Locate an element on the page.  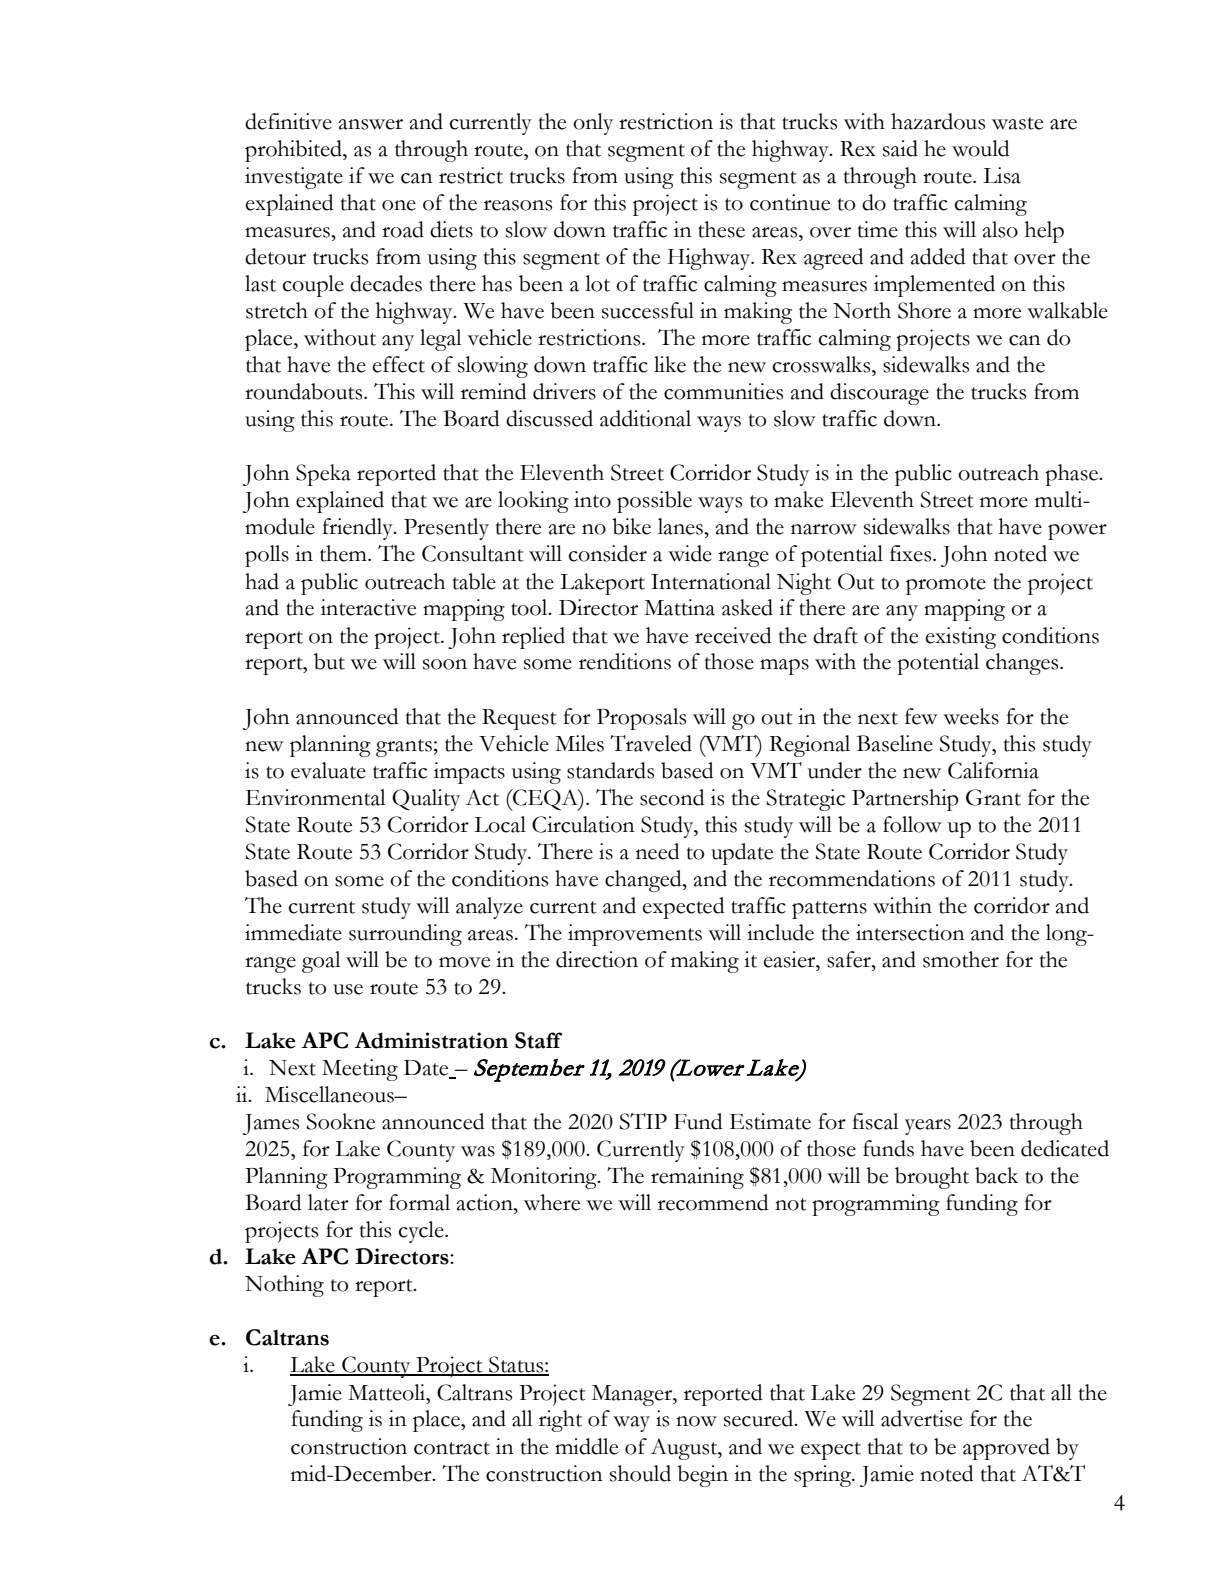
contract is located at coordinates (452, 1448).
